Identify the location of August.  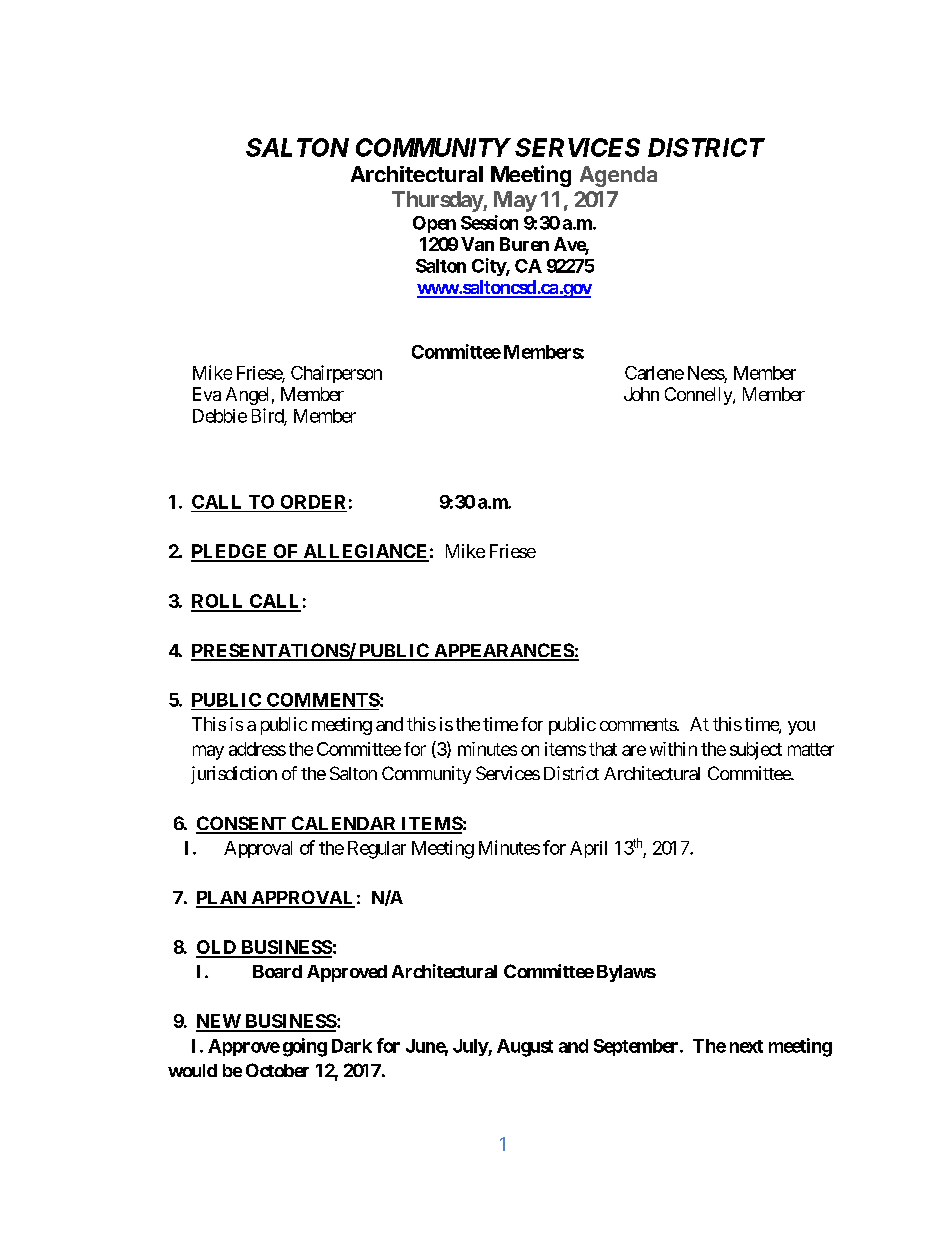
(525, 1048).
